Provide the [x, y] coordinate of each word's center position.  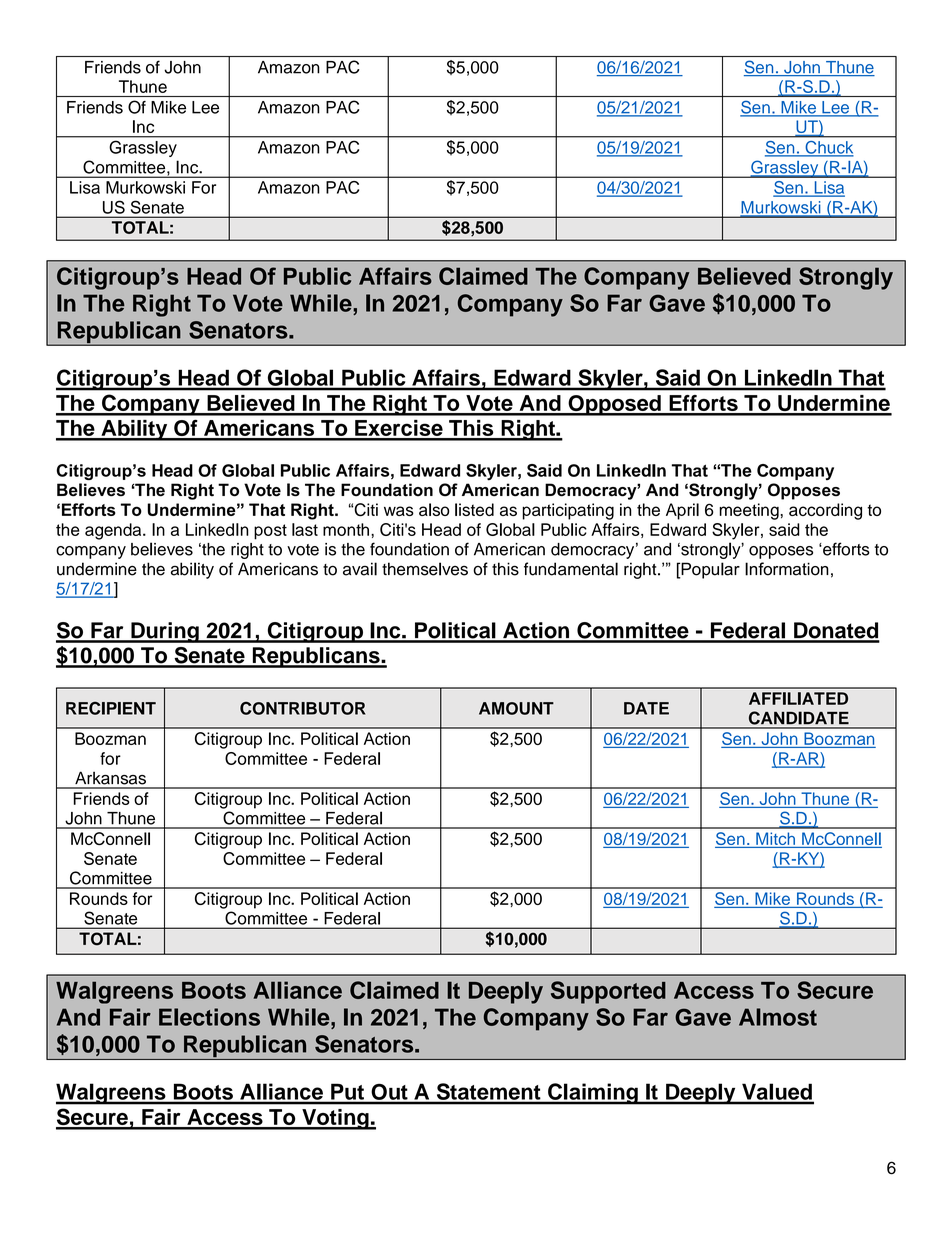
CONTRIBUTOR [303, 708]
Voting [335, 1119]
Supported [608, 992]
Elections [209, 1017]
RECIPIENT [111, 708]
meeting [750, 511]
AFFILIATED [798, 698]
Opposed [614, 405]
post [270, 532]
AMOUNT [516, 708]
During [165, 632]
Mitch [775, 840]
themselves [425, 569]
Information [787, 569]
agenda [114, 531]
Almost [778, 1017]
